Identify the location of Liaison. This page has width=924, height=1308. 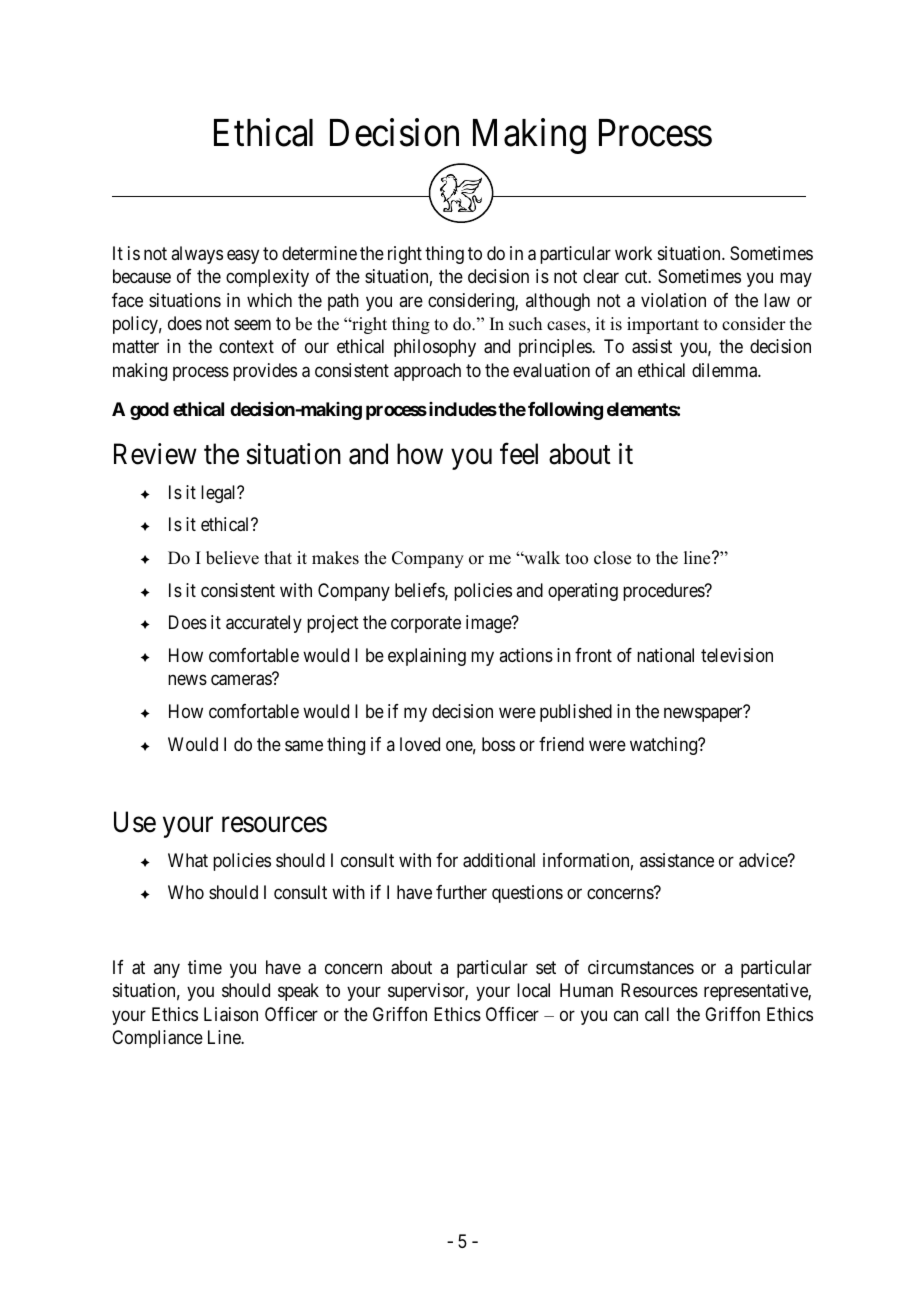
(231, 1014).
